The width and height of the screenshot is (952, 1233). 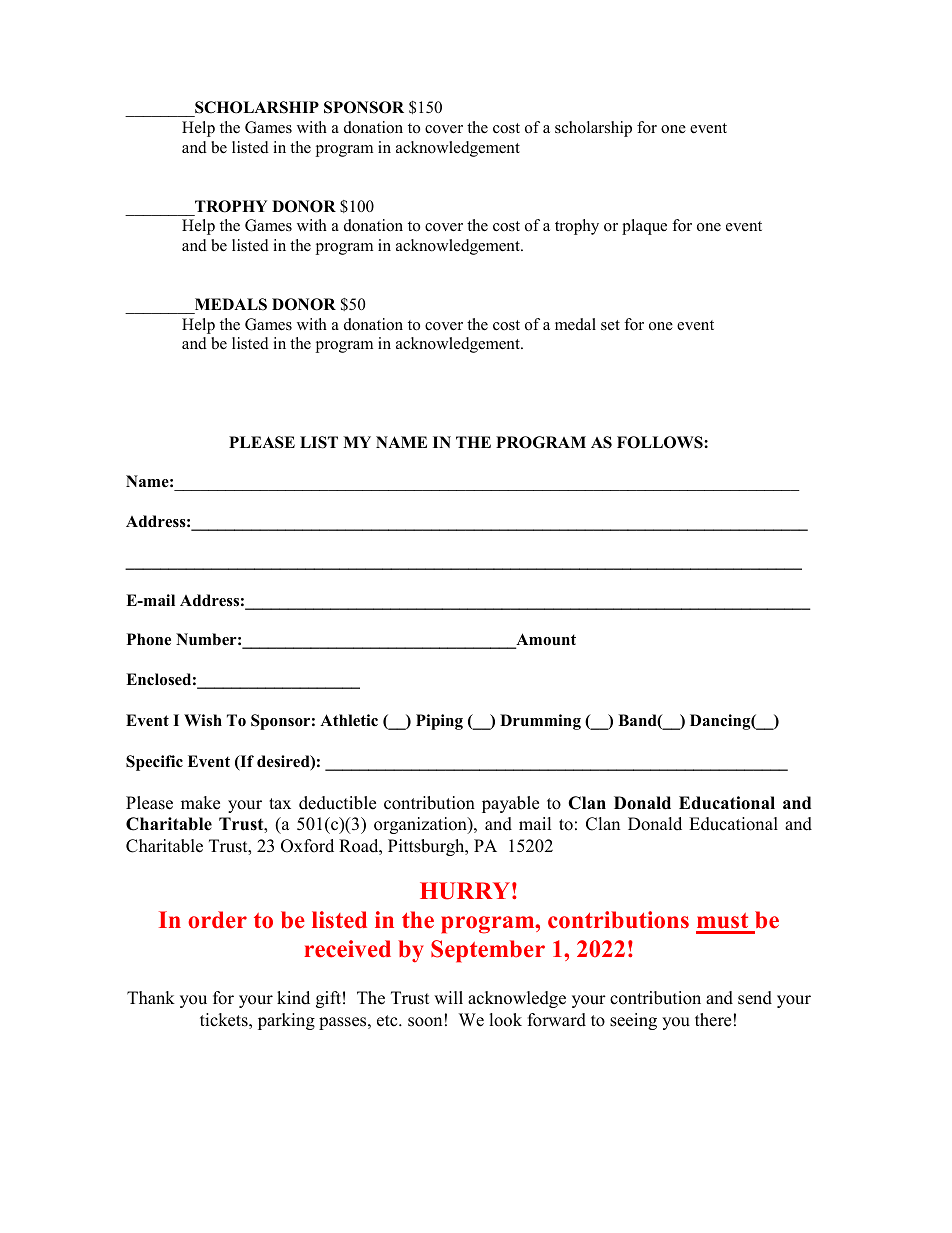 I want to click on FOLLOWS, so click(x=661, y=442).
